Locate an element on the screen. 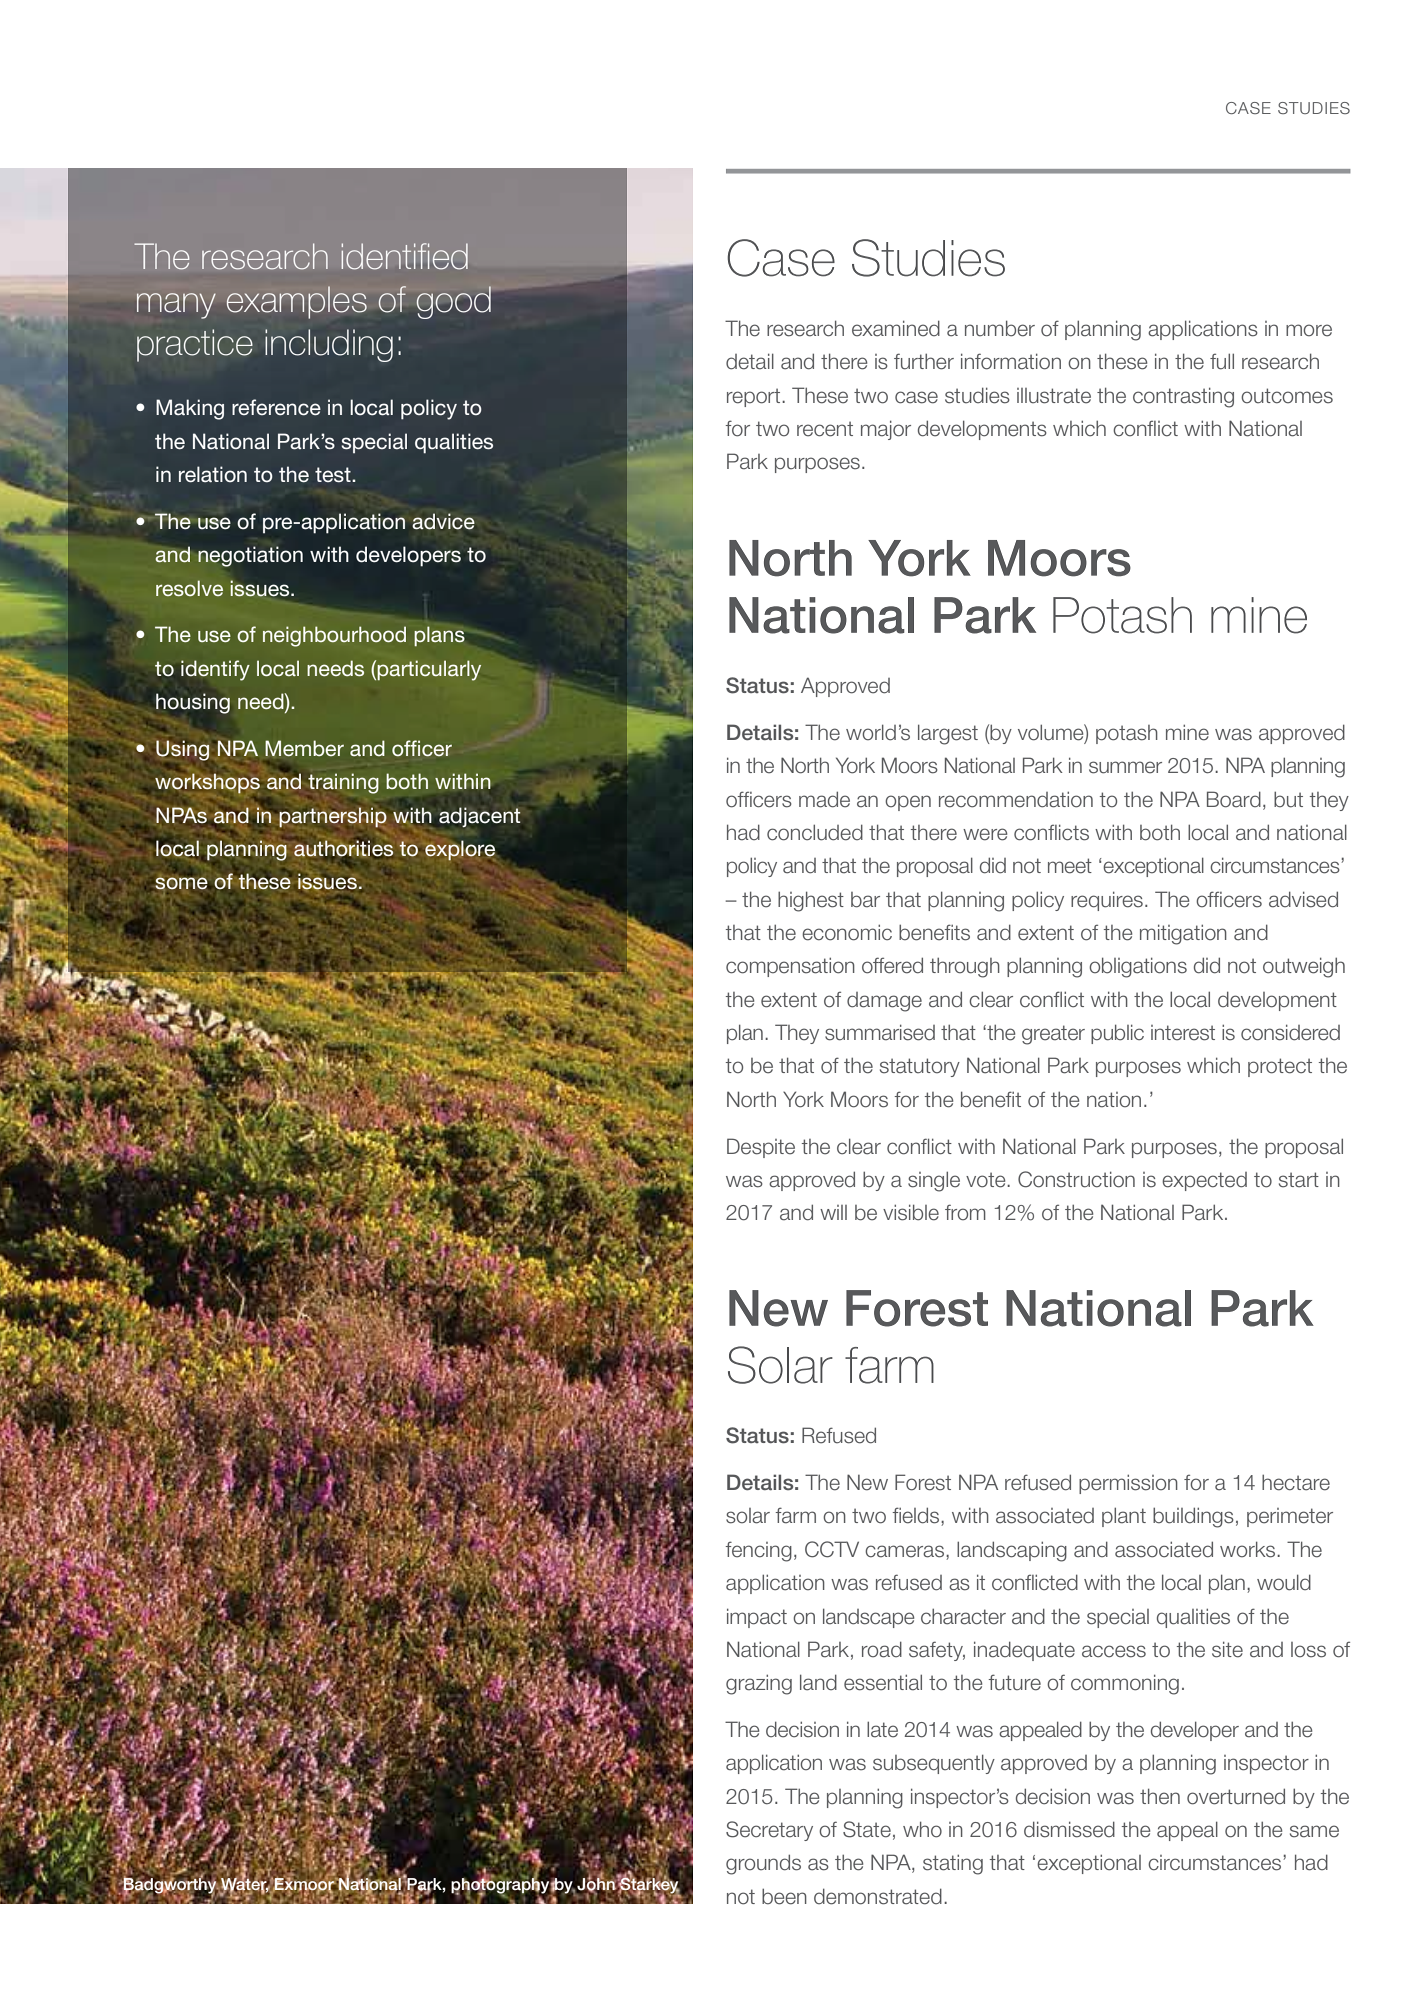  interest is located at coordinates (1183, 1033).
